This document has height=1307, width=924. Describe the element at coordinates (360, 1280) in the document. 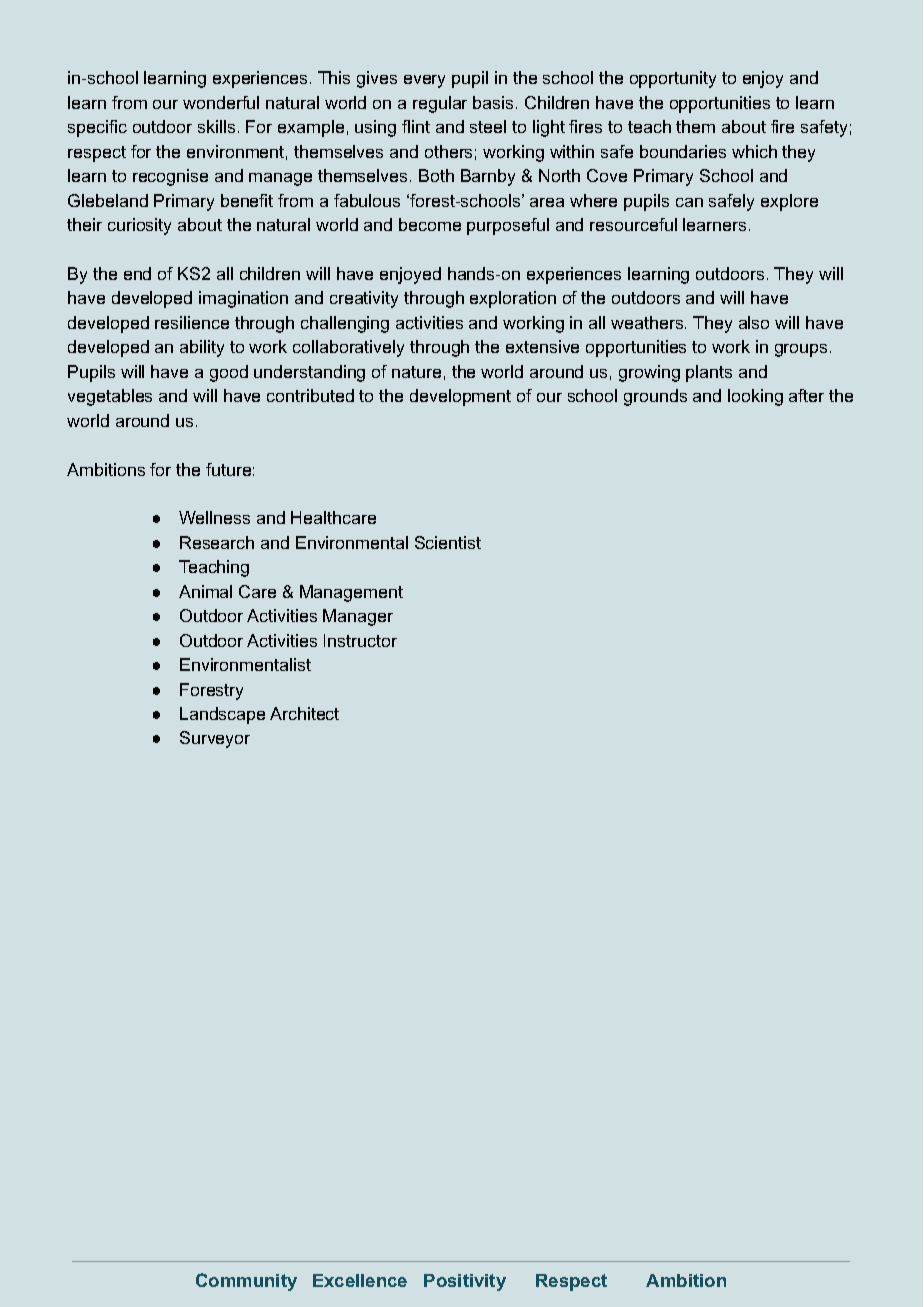

I see `Excellence` at that location.
